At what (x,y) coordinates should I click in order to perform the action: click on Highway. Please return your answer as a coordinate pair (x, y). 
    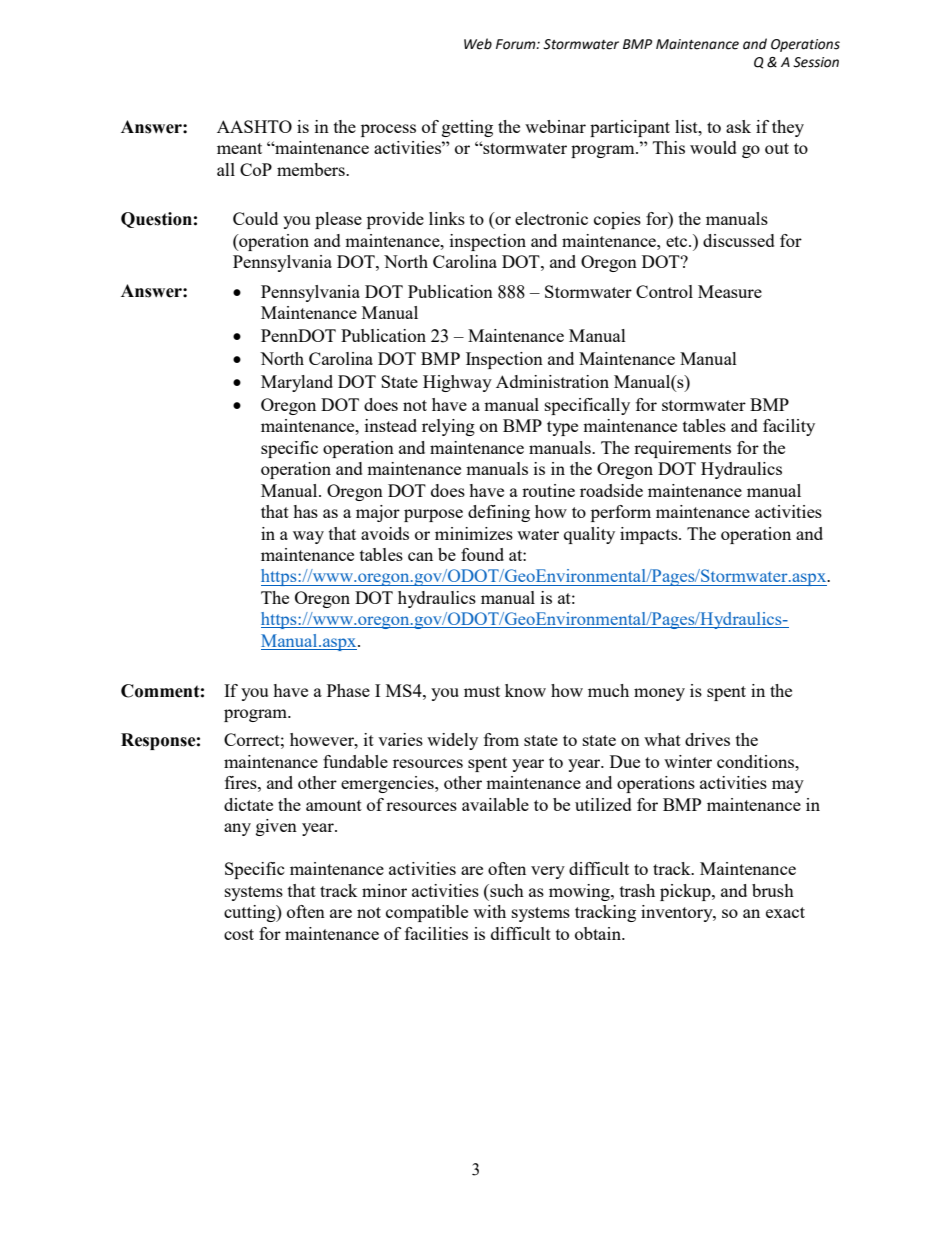
    Looking at the image, I should click on (457, 383).
